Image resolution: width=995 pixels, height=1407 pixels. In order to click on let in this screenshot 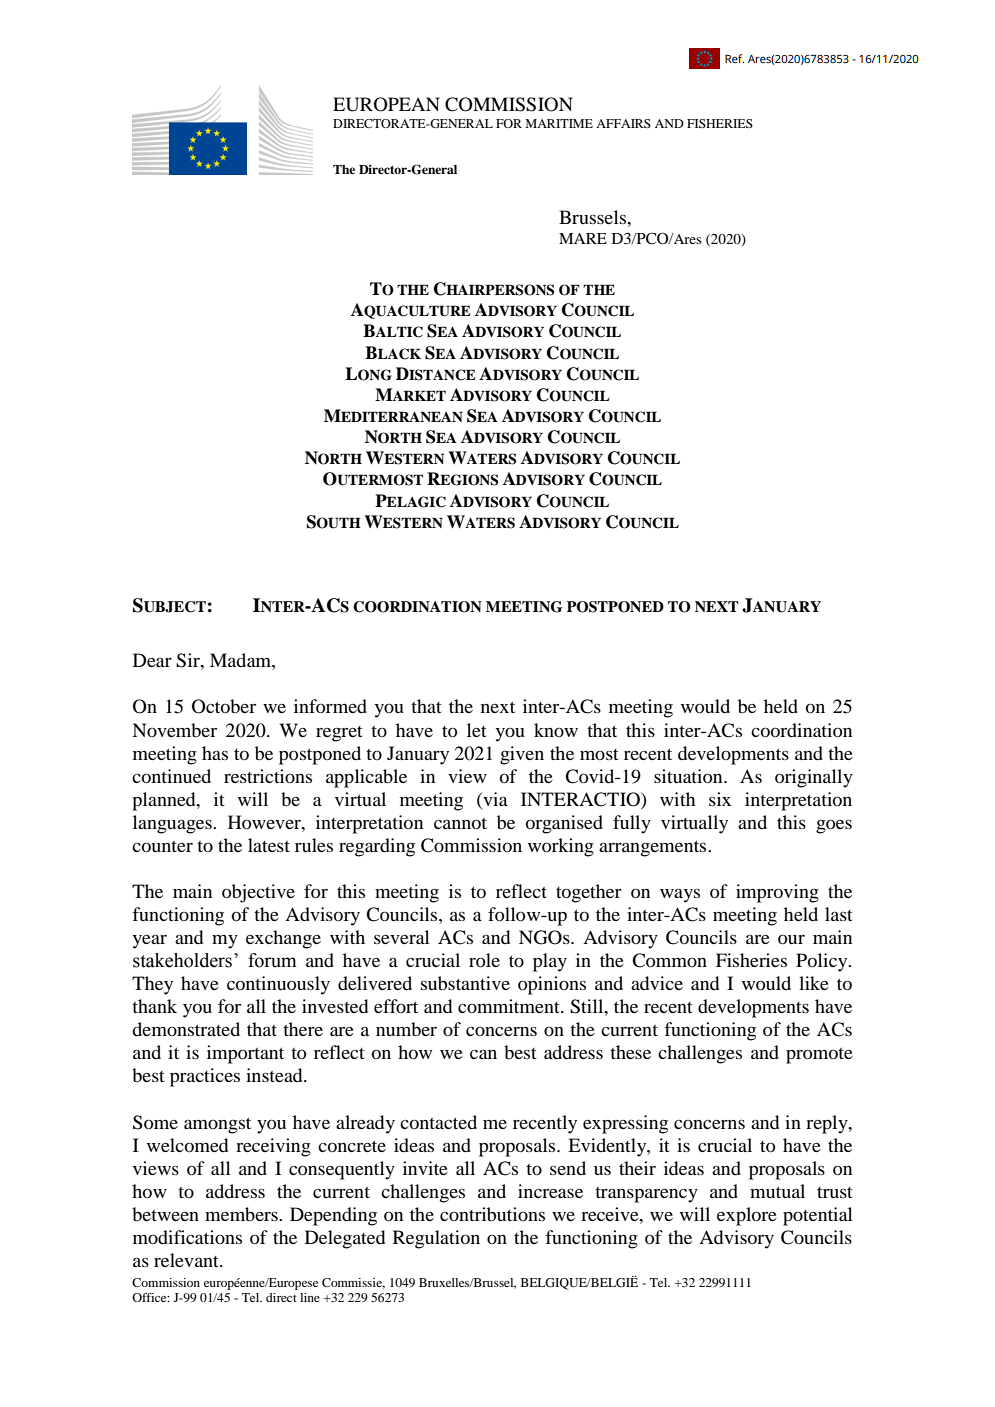, I will do `click(476, 730)`.
